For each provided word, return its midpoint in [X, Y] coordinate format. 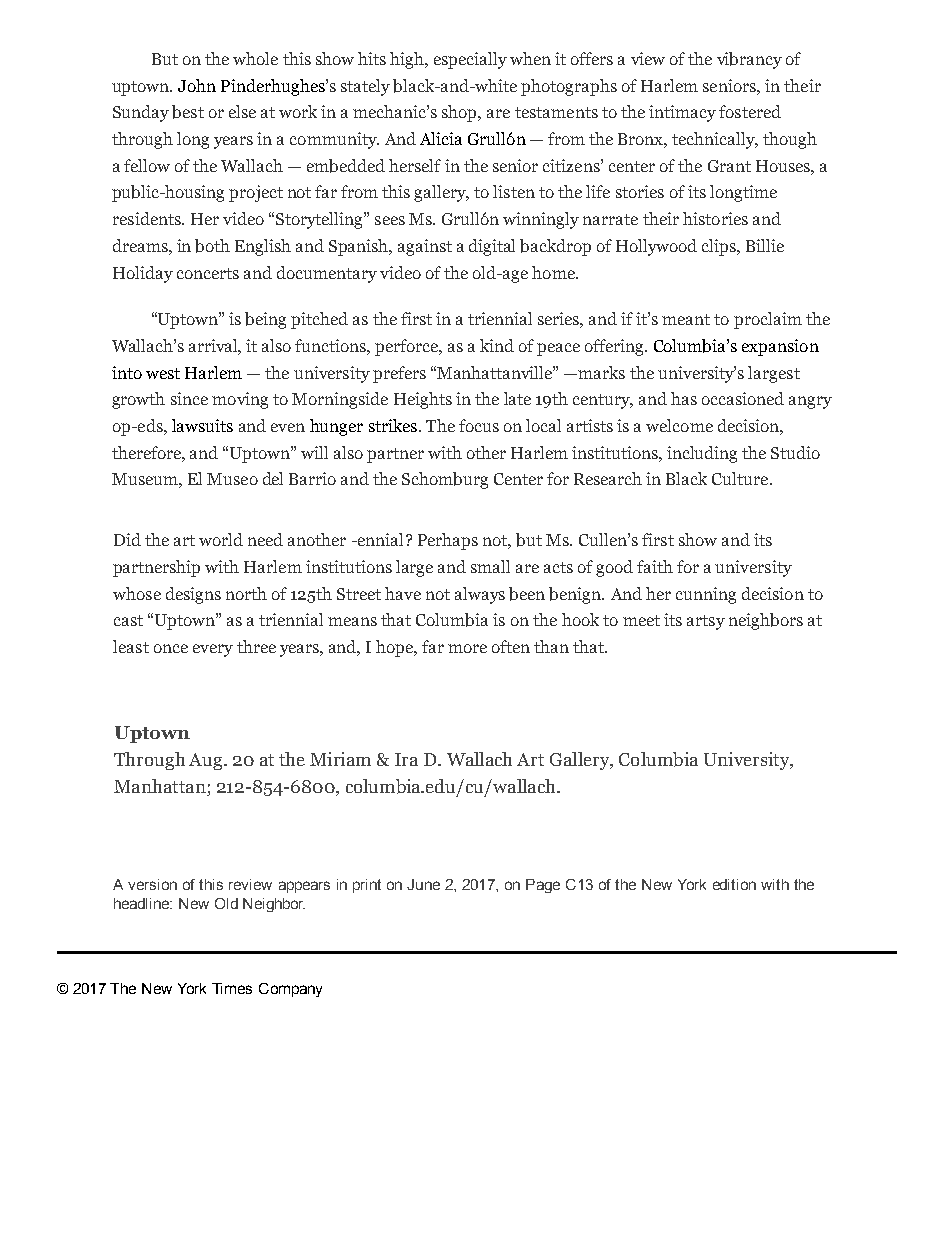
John [197, 85]
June [423, 884]
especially [470, 60]
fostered [750, 111]
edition [734, 884]
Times [232, 988]
